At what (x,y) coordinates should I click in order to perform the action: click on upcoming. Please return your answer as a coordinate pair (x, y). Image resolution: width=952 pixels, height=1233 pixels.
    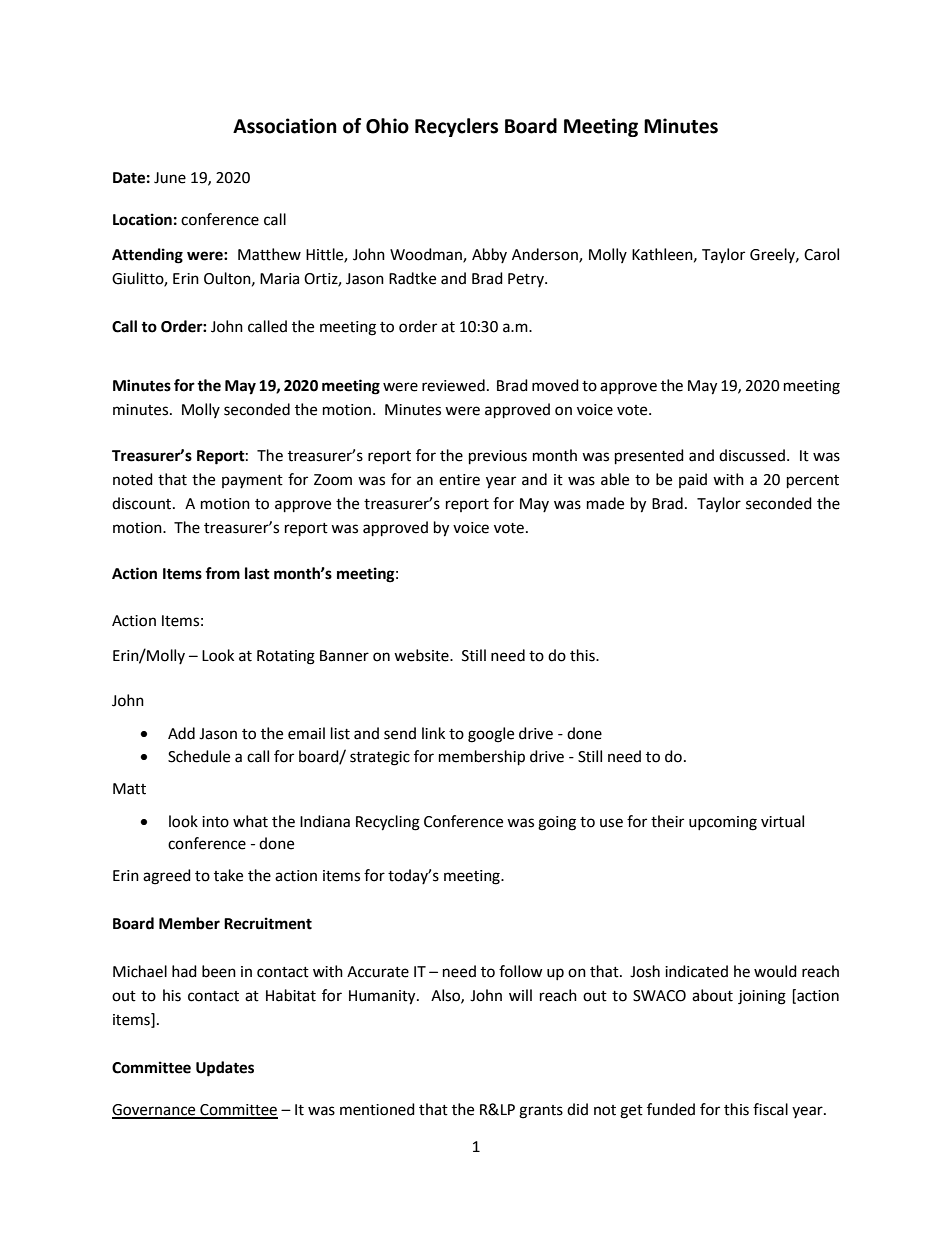
    Looking at the image, I should click on (723, 823).
